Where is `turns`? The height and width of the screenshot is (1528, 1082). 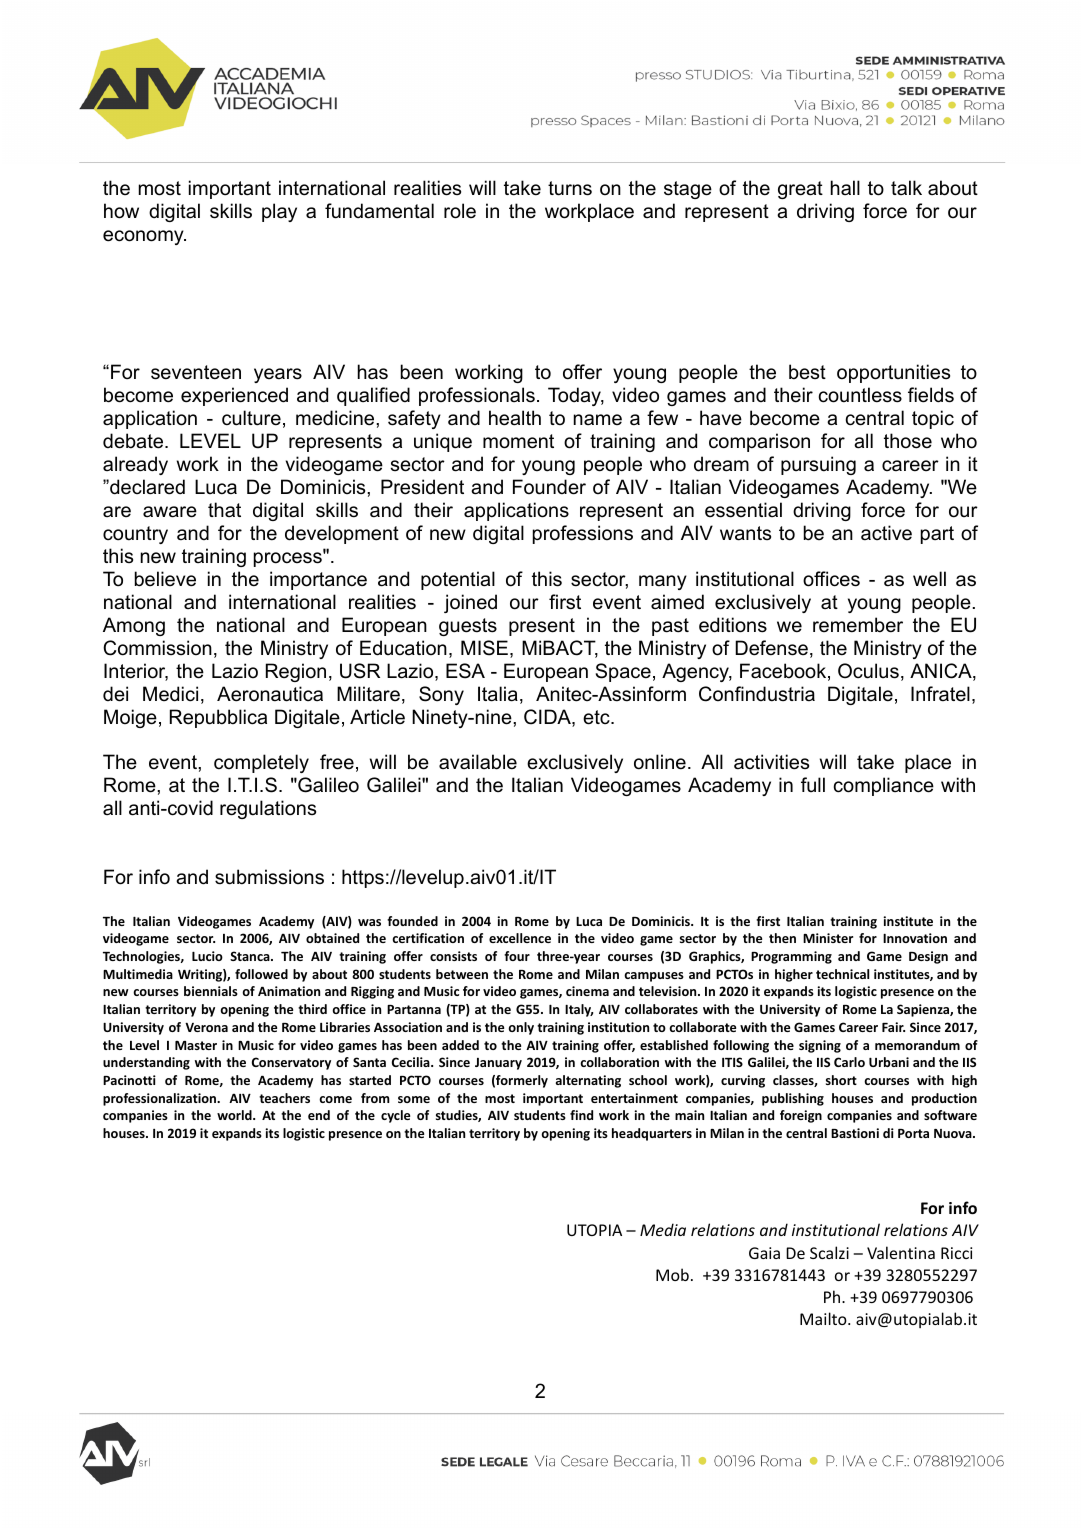
turns is located at coordinates (570, 188).
